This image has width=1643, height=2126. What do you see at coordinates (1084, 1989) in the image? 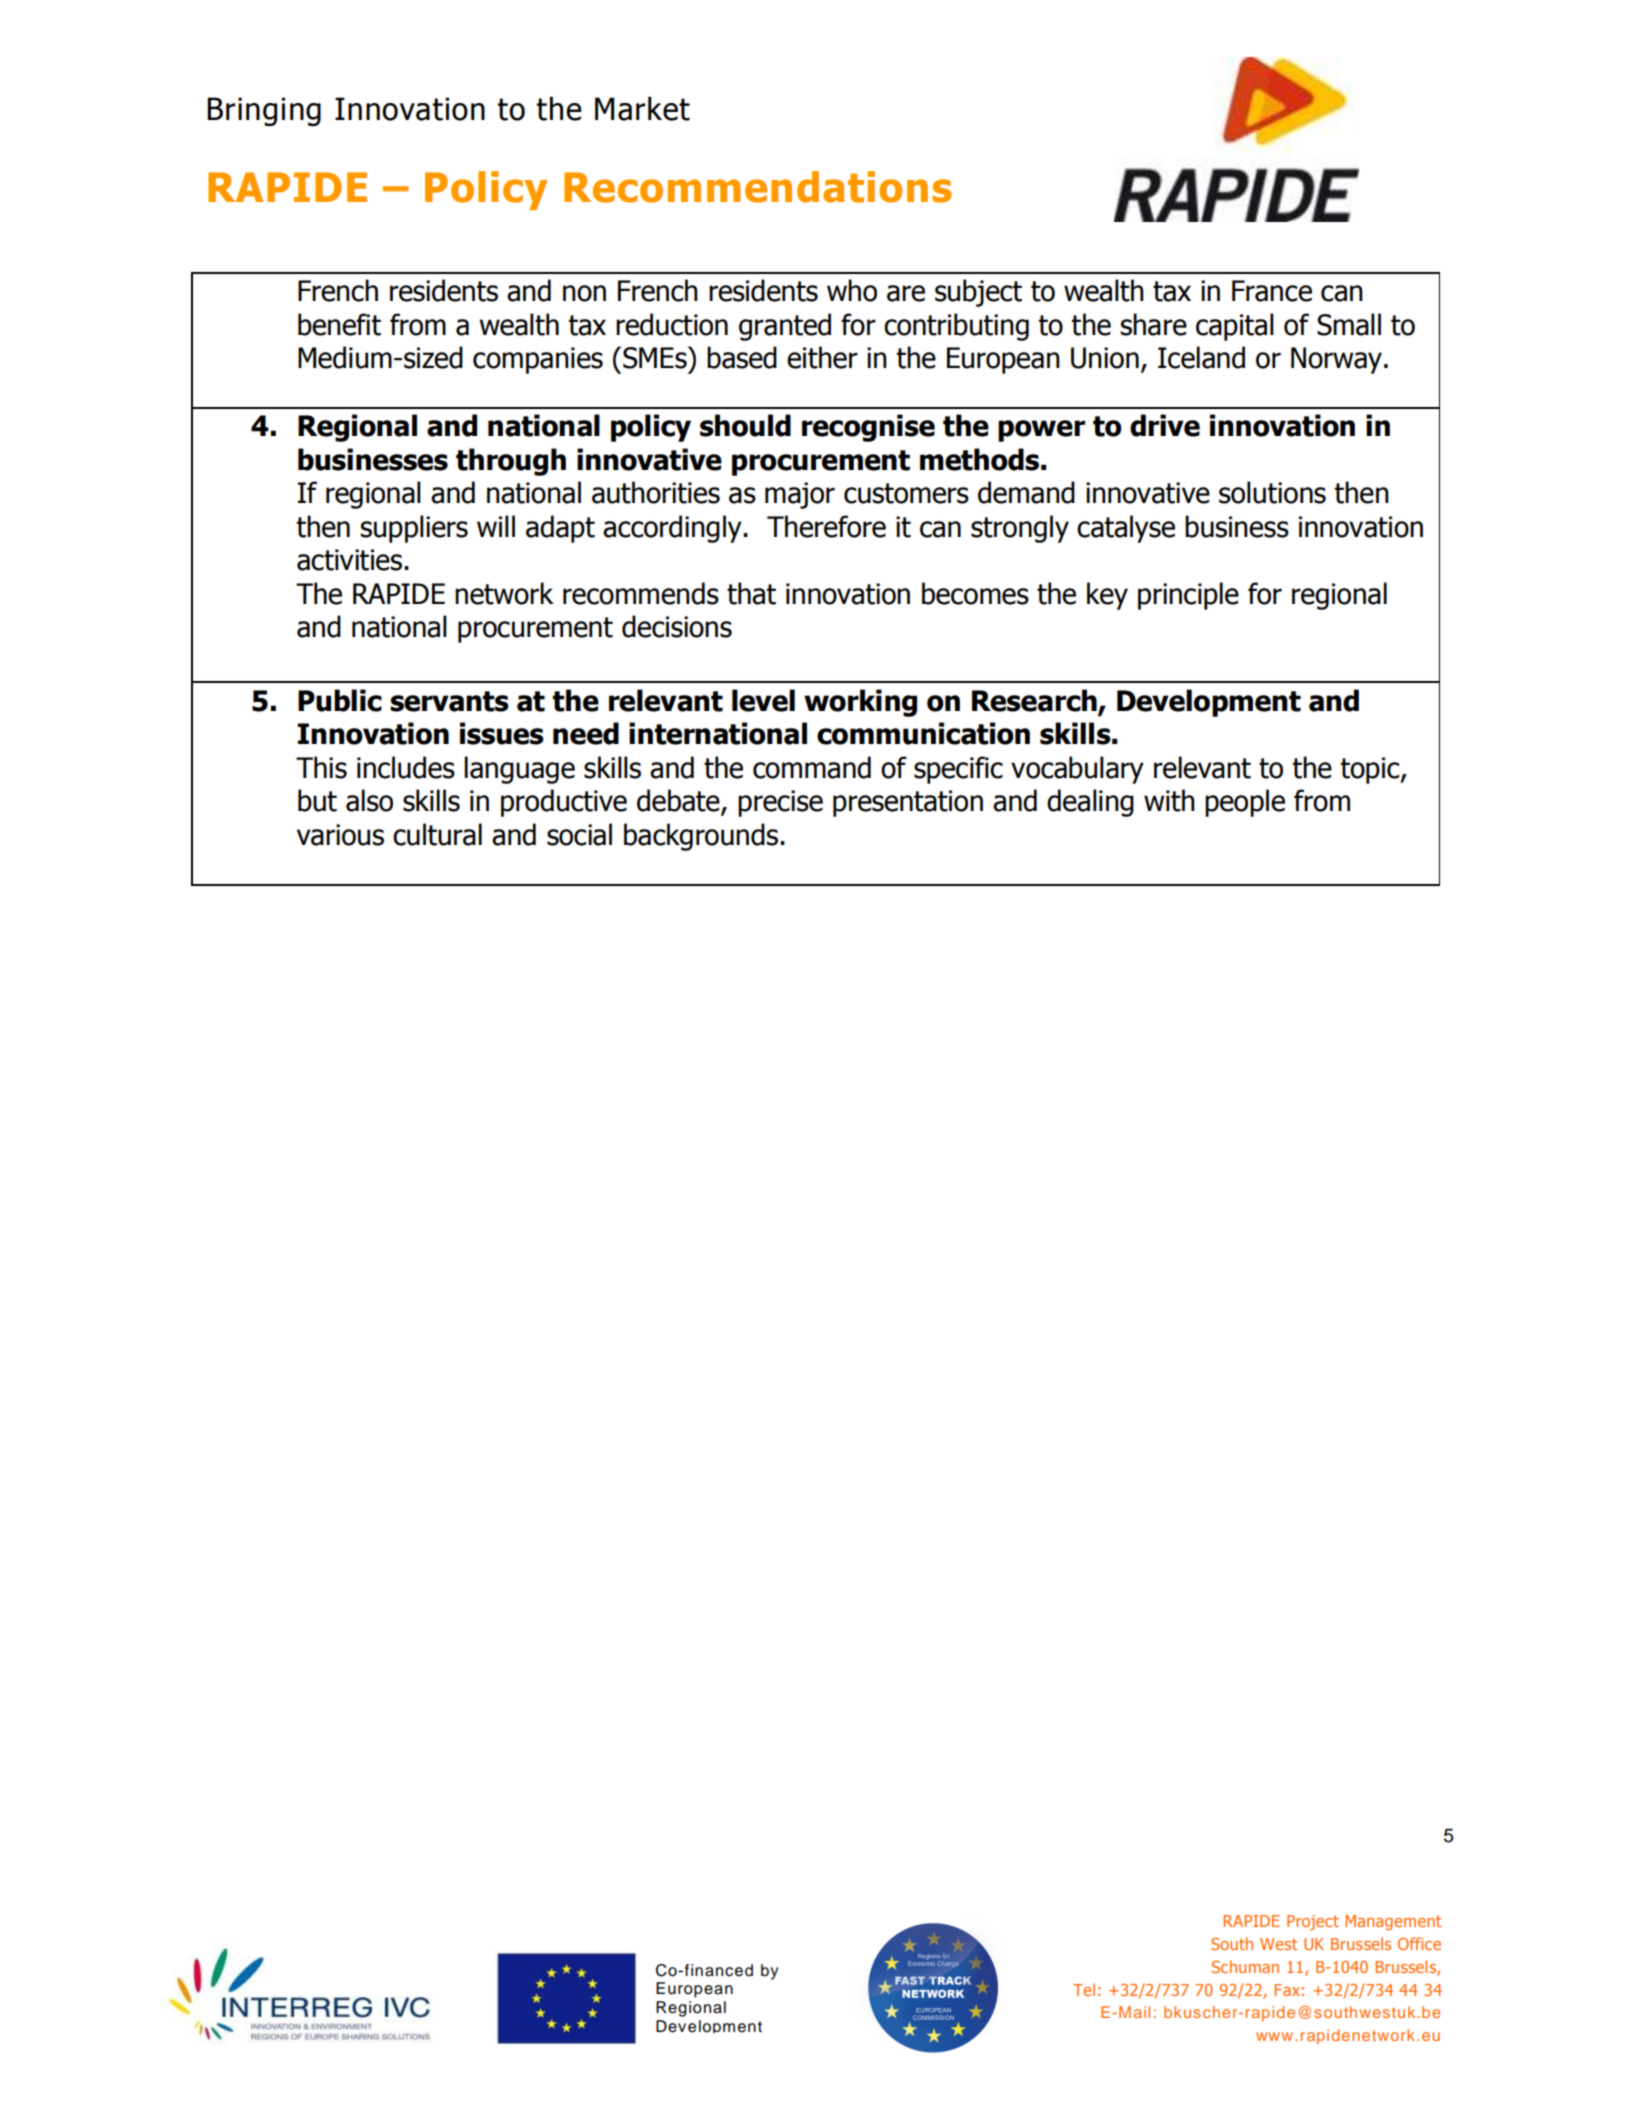
I see `Tel` at bounding box center [1084, 1989].
